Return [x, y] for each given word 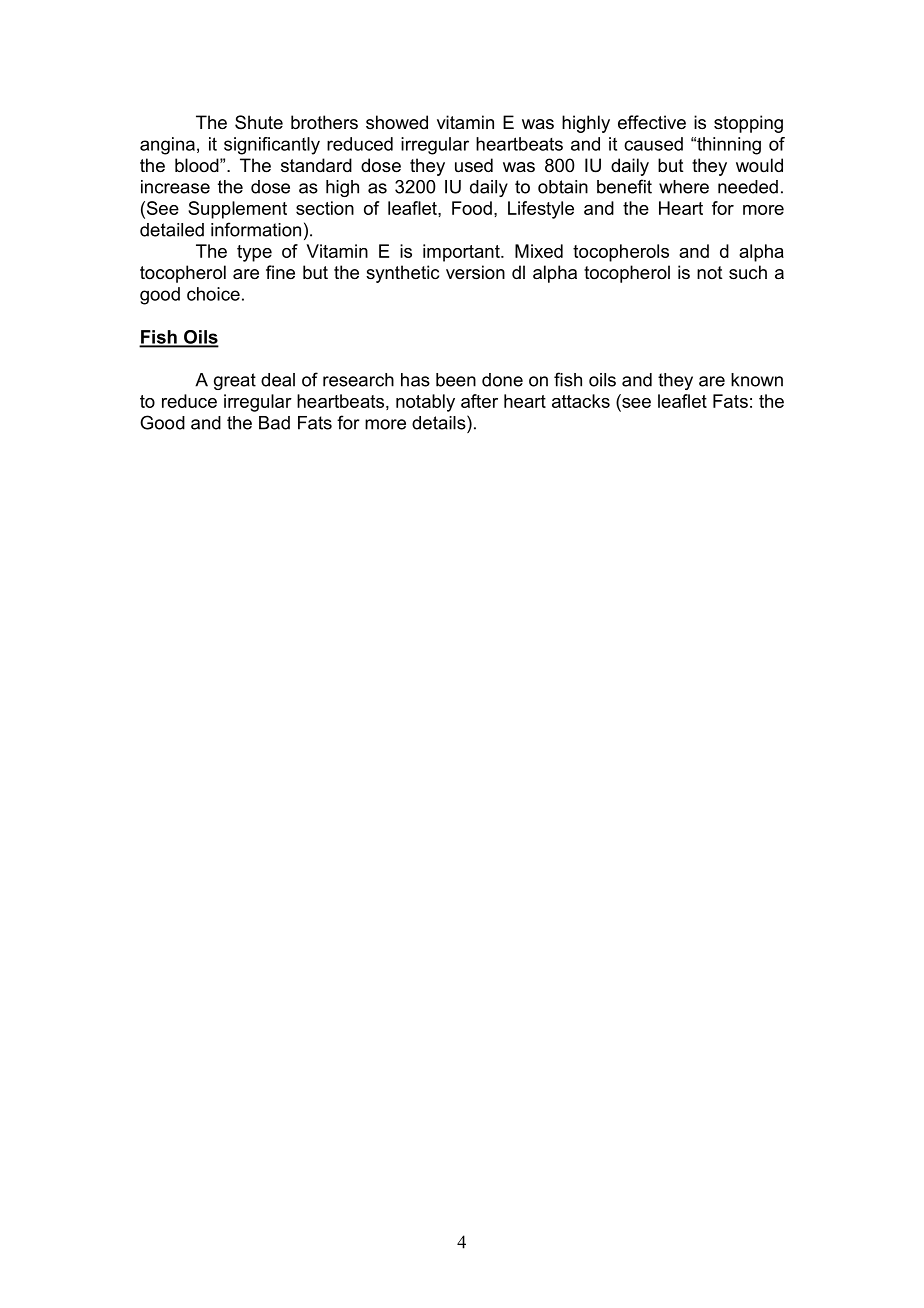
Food [472, 208]
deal [278, 380]
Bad [274, 423]
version [475, 272]
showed [397, 122]
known [757, 380]
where [684, 187]
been [456, 380]
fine [280, 272]
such [748, 272]
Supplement [237, 210]
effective [652, 122]
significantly [272, 146]
